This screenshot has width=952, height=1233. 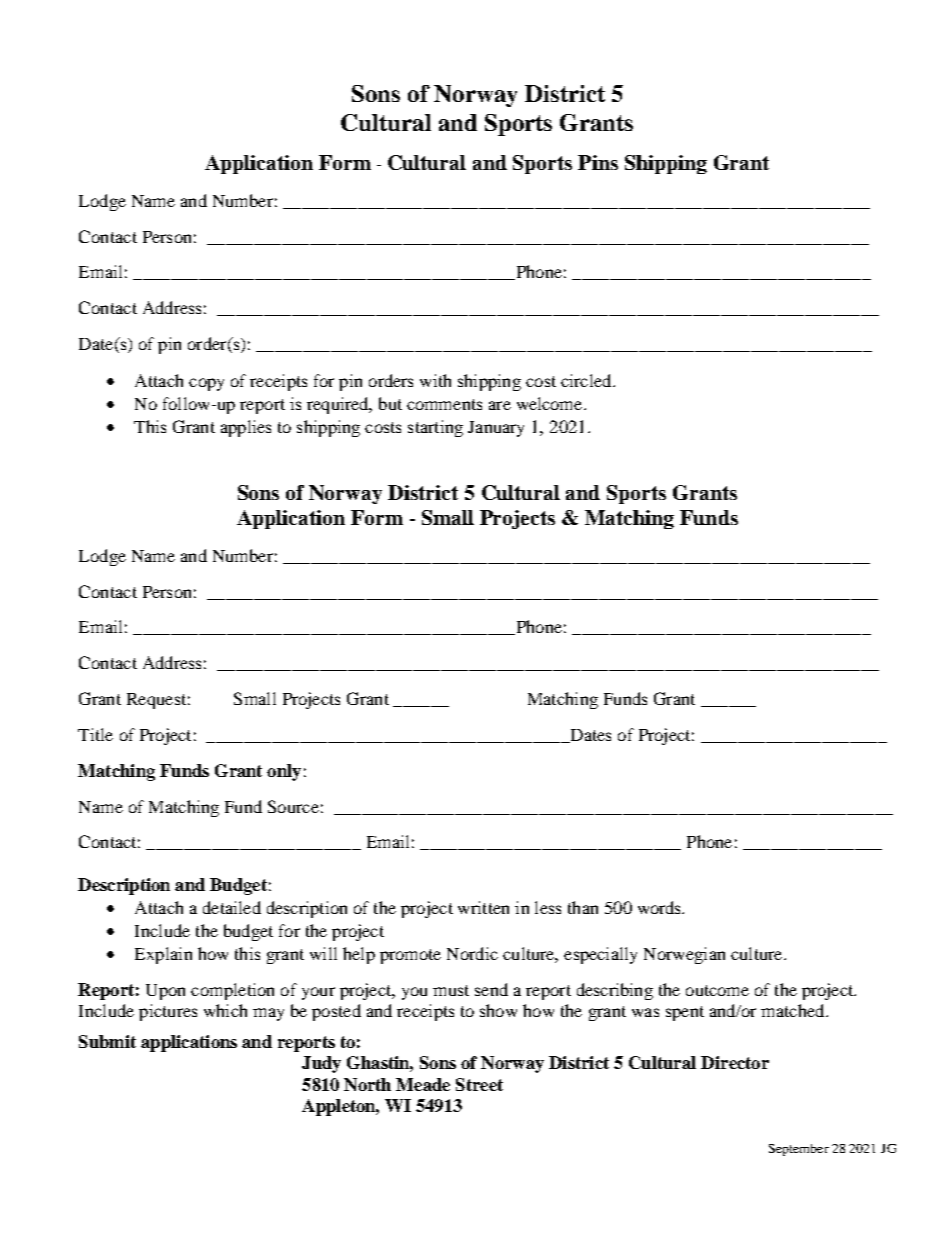 I want to click on applies, so click(x=246, y=428).
